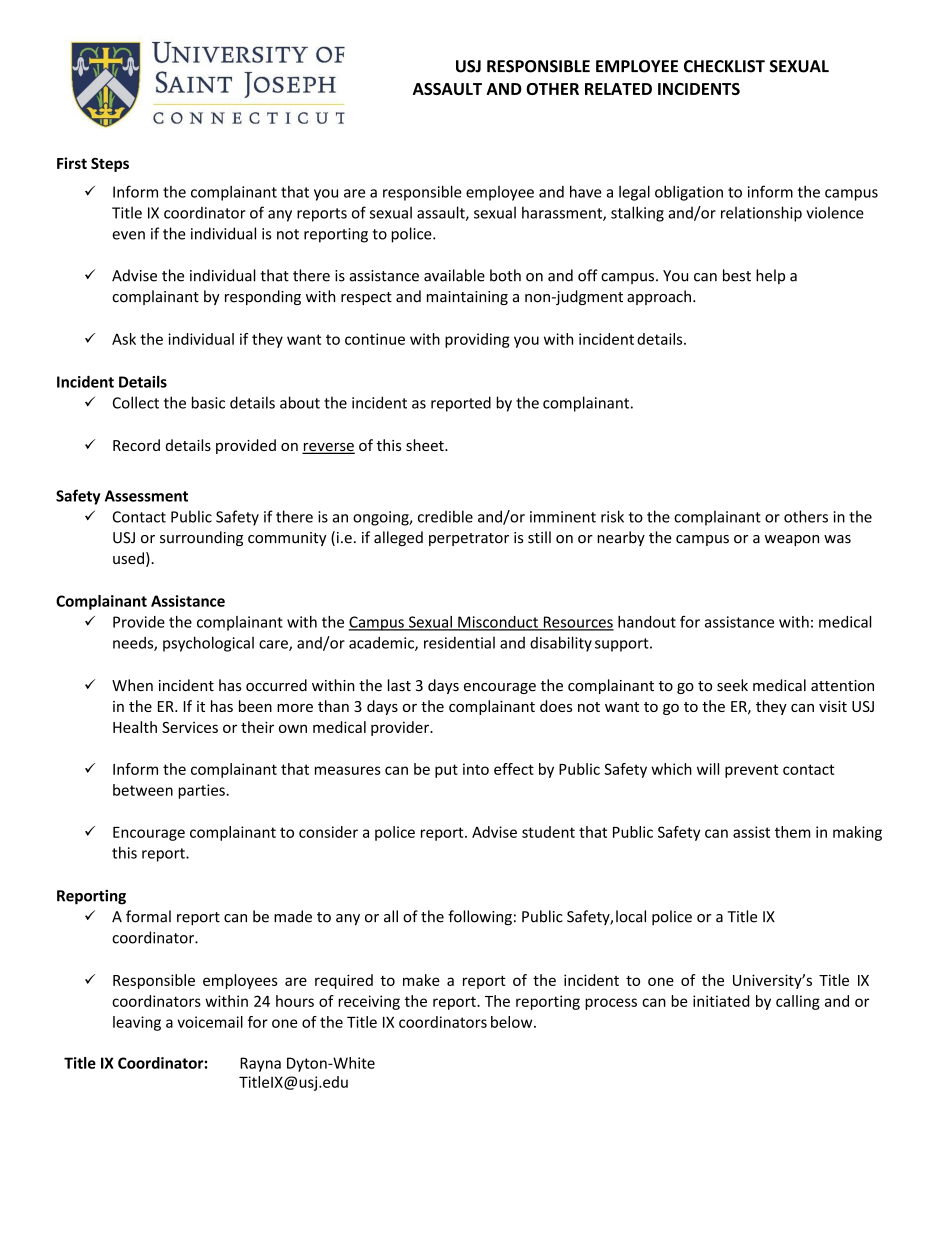 The width and height of the image is (952, 1233). Describe the element at coordinates (798, 1002) in the image. I see `calling` at that location.
